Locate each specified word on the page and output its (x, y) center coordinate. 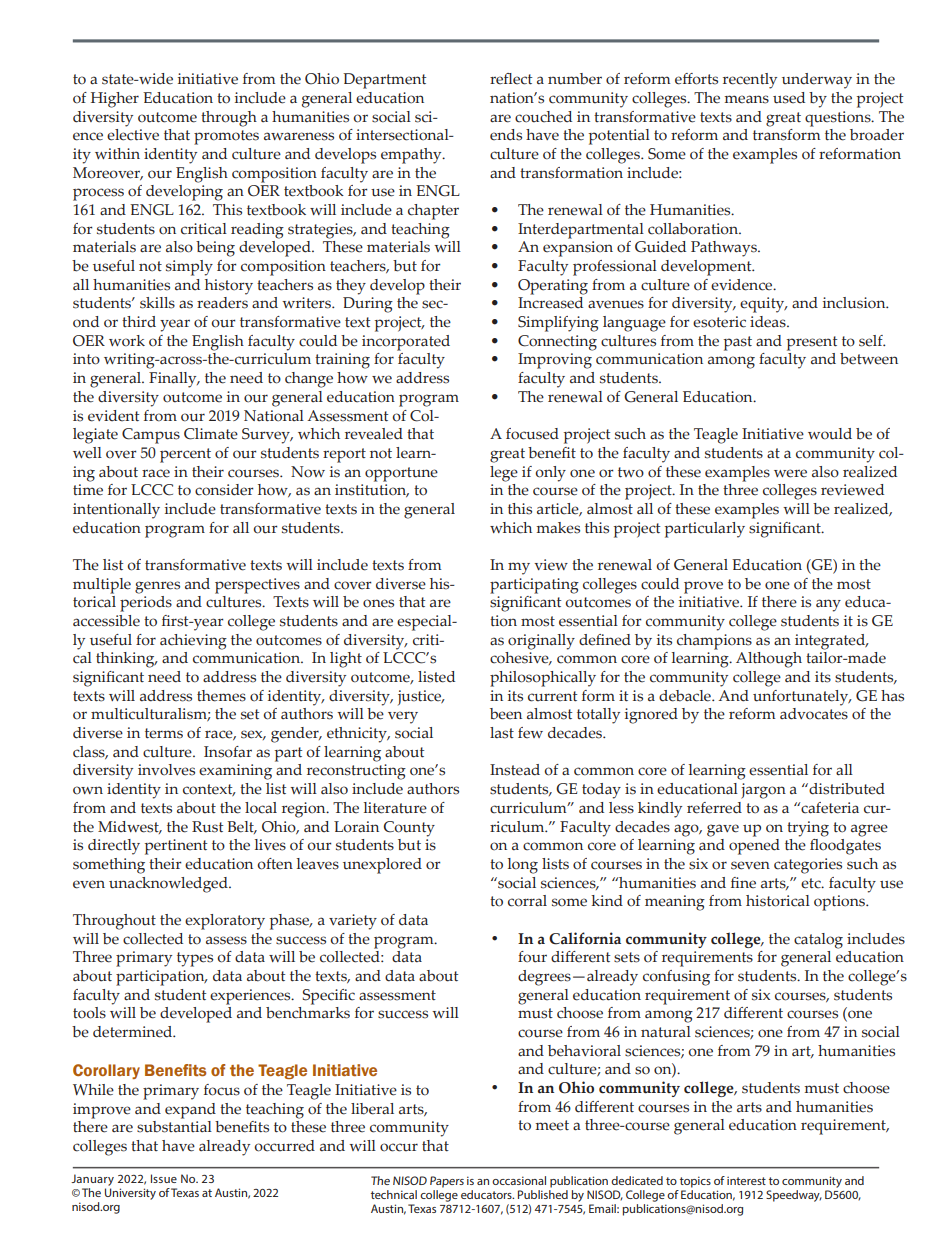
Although (769, 660)
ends (506, 135)
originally (541, 642)
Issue (164, 1178)
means (746, 99)
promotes (226, 137)
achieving (193, 642)
